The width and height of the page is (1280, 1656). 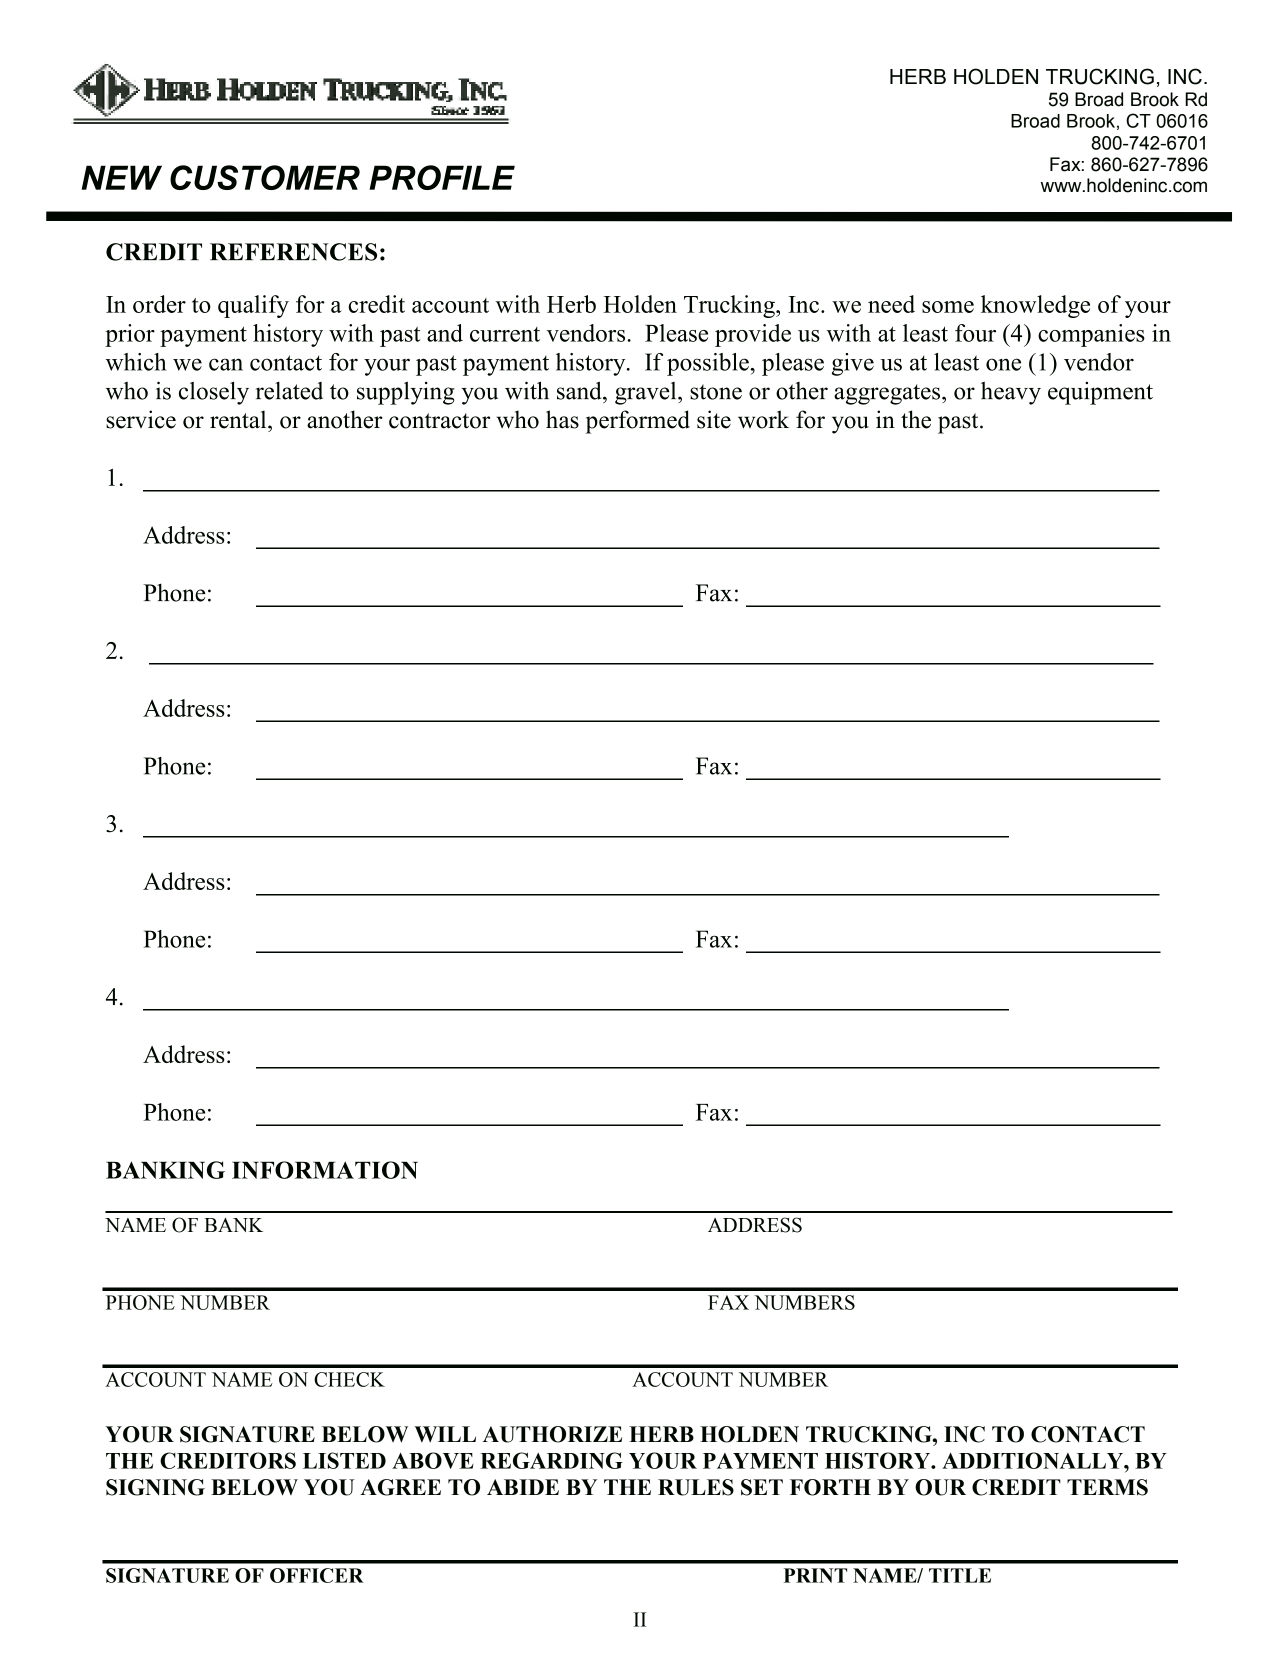 I want to click on heavy, so click(x=1011, y=393).
